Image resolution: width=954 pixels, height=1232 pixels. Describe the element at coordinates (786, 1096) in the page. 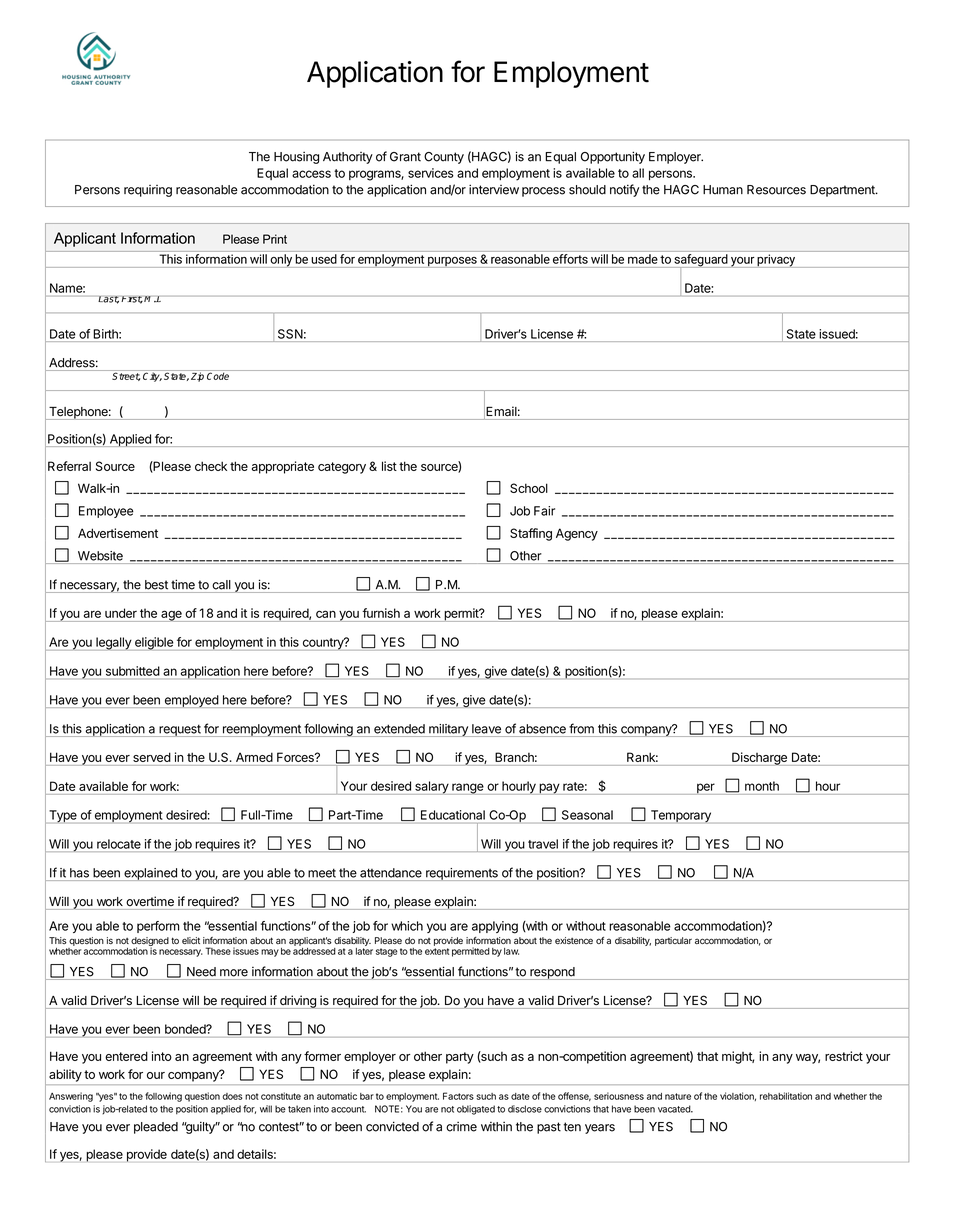

I see `rehabilitation` at that location.
